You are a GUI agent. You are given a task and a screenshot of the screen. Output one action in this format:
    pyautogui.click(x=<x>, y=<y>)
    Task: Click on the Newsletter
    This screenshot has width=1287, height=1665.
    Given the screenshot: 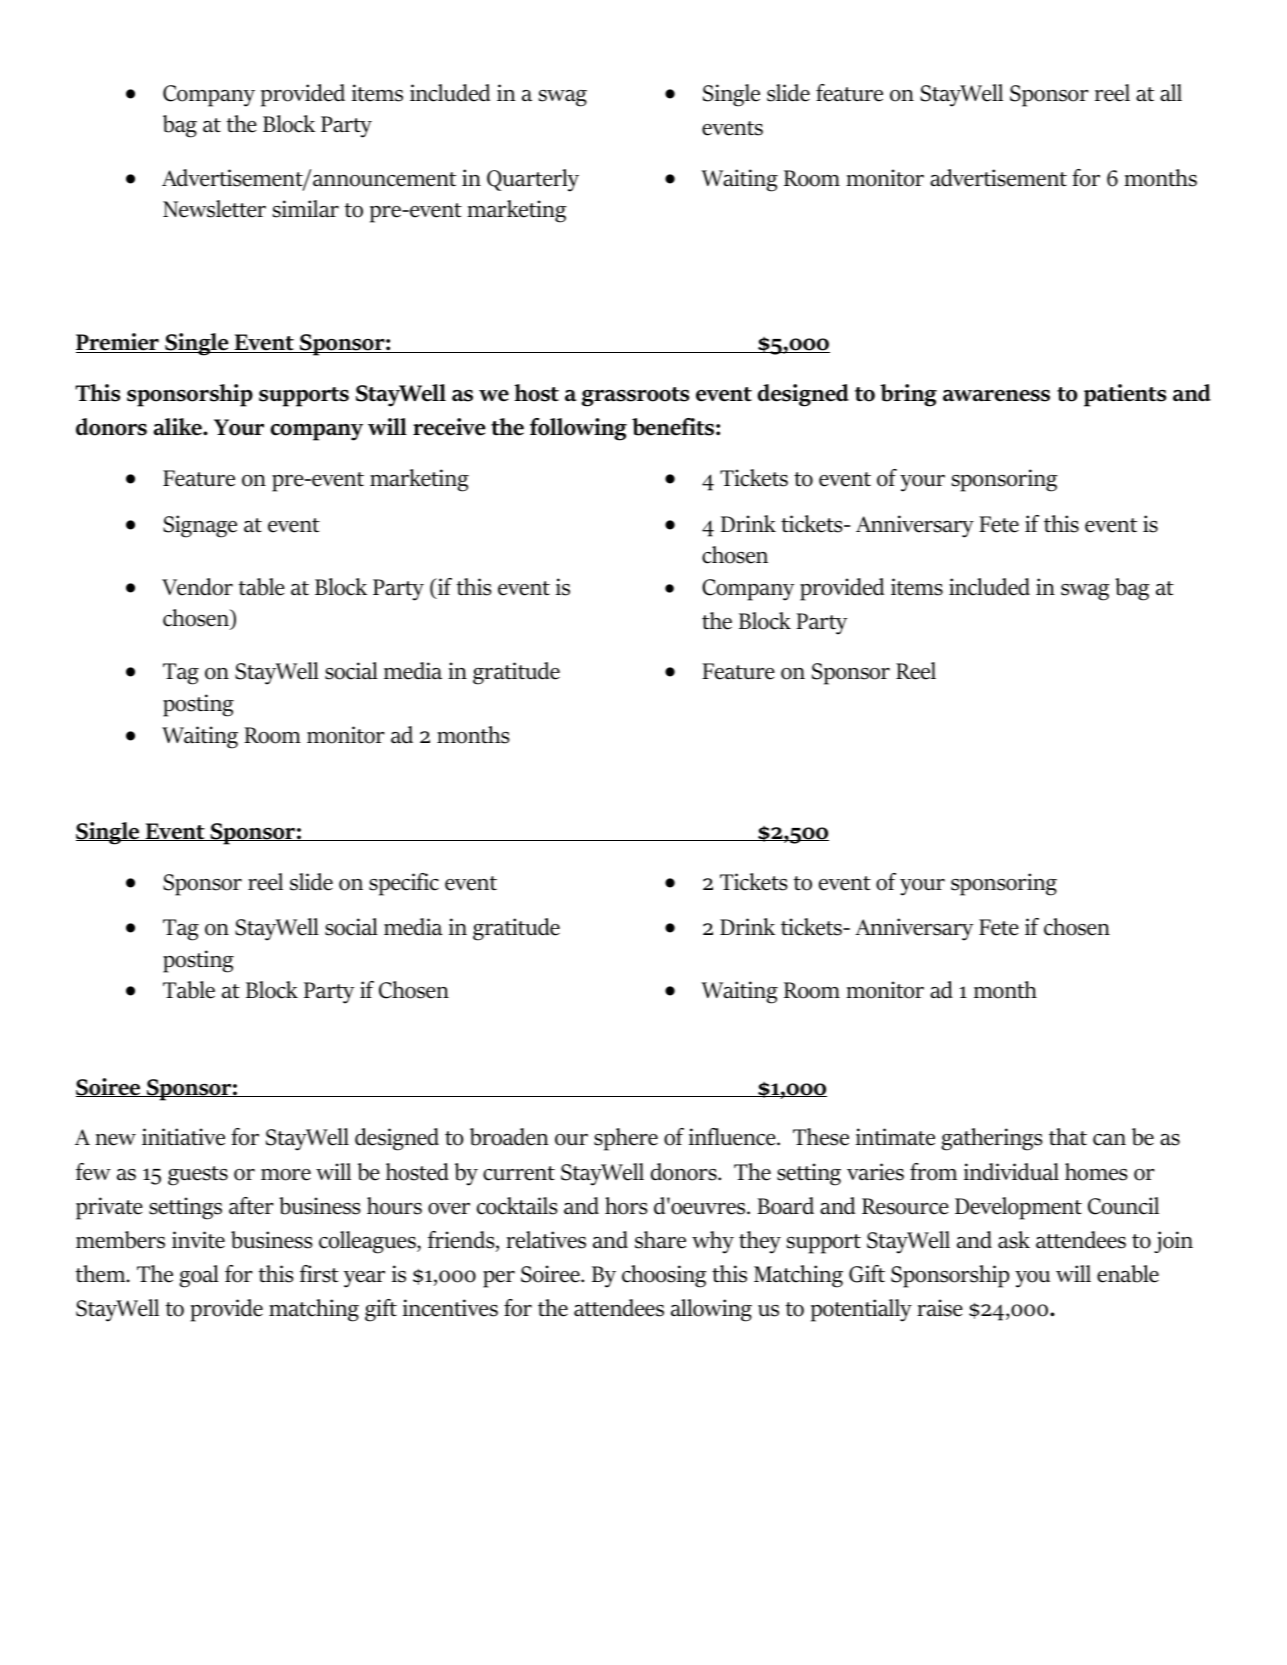 What is the action you would take?
    pyautogui.click(x=214, y=209)
